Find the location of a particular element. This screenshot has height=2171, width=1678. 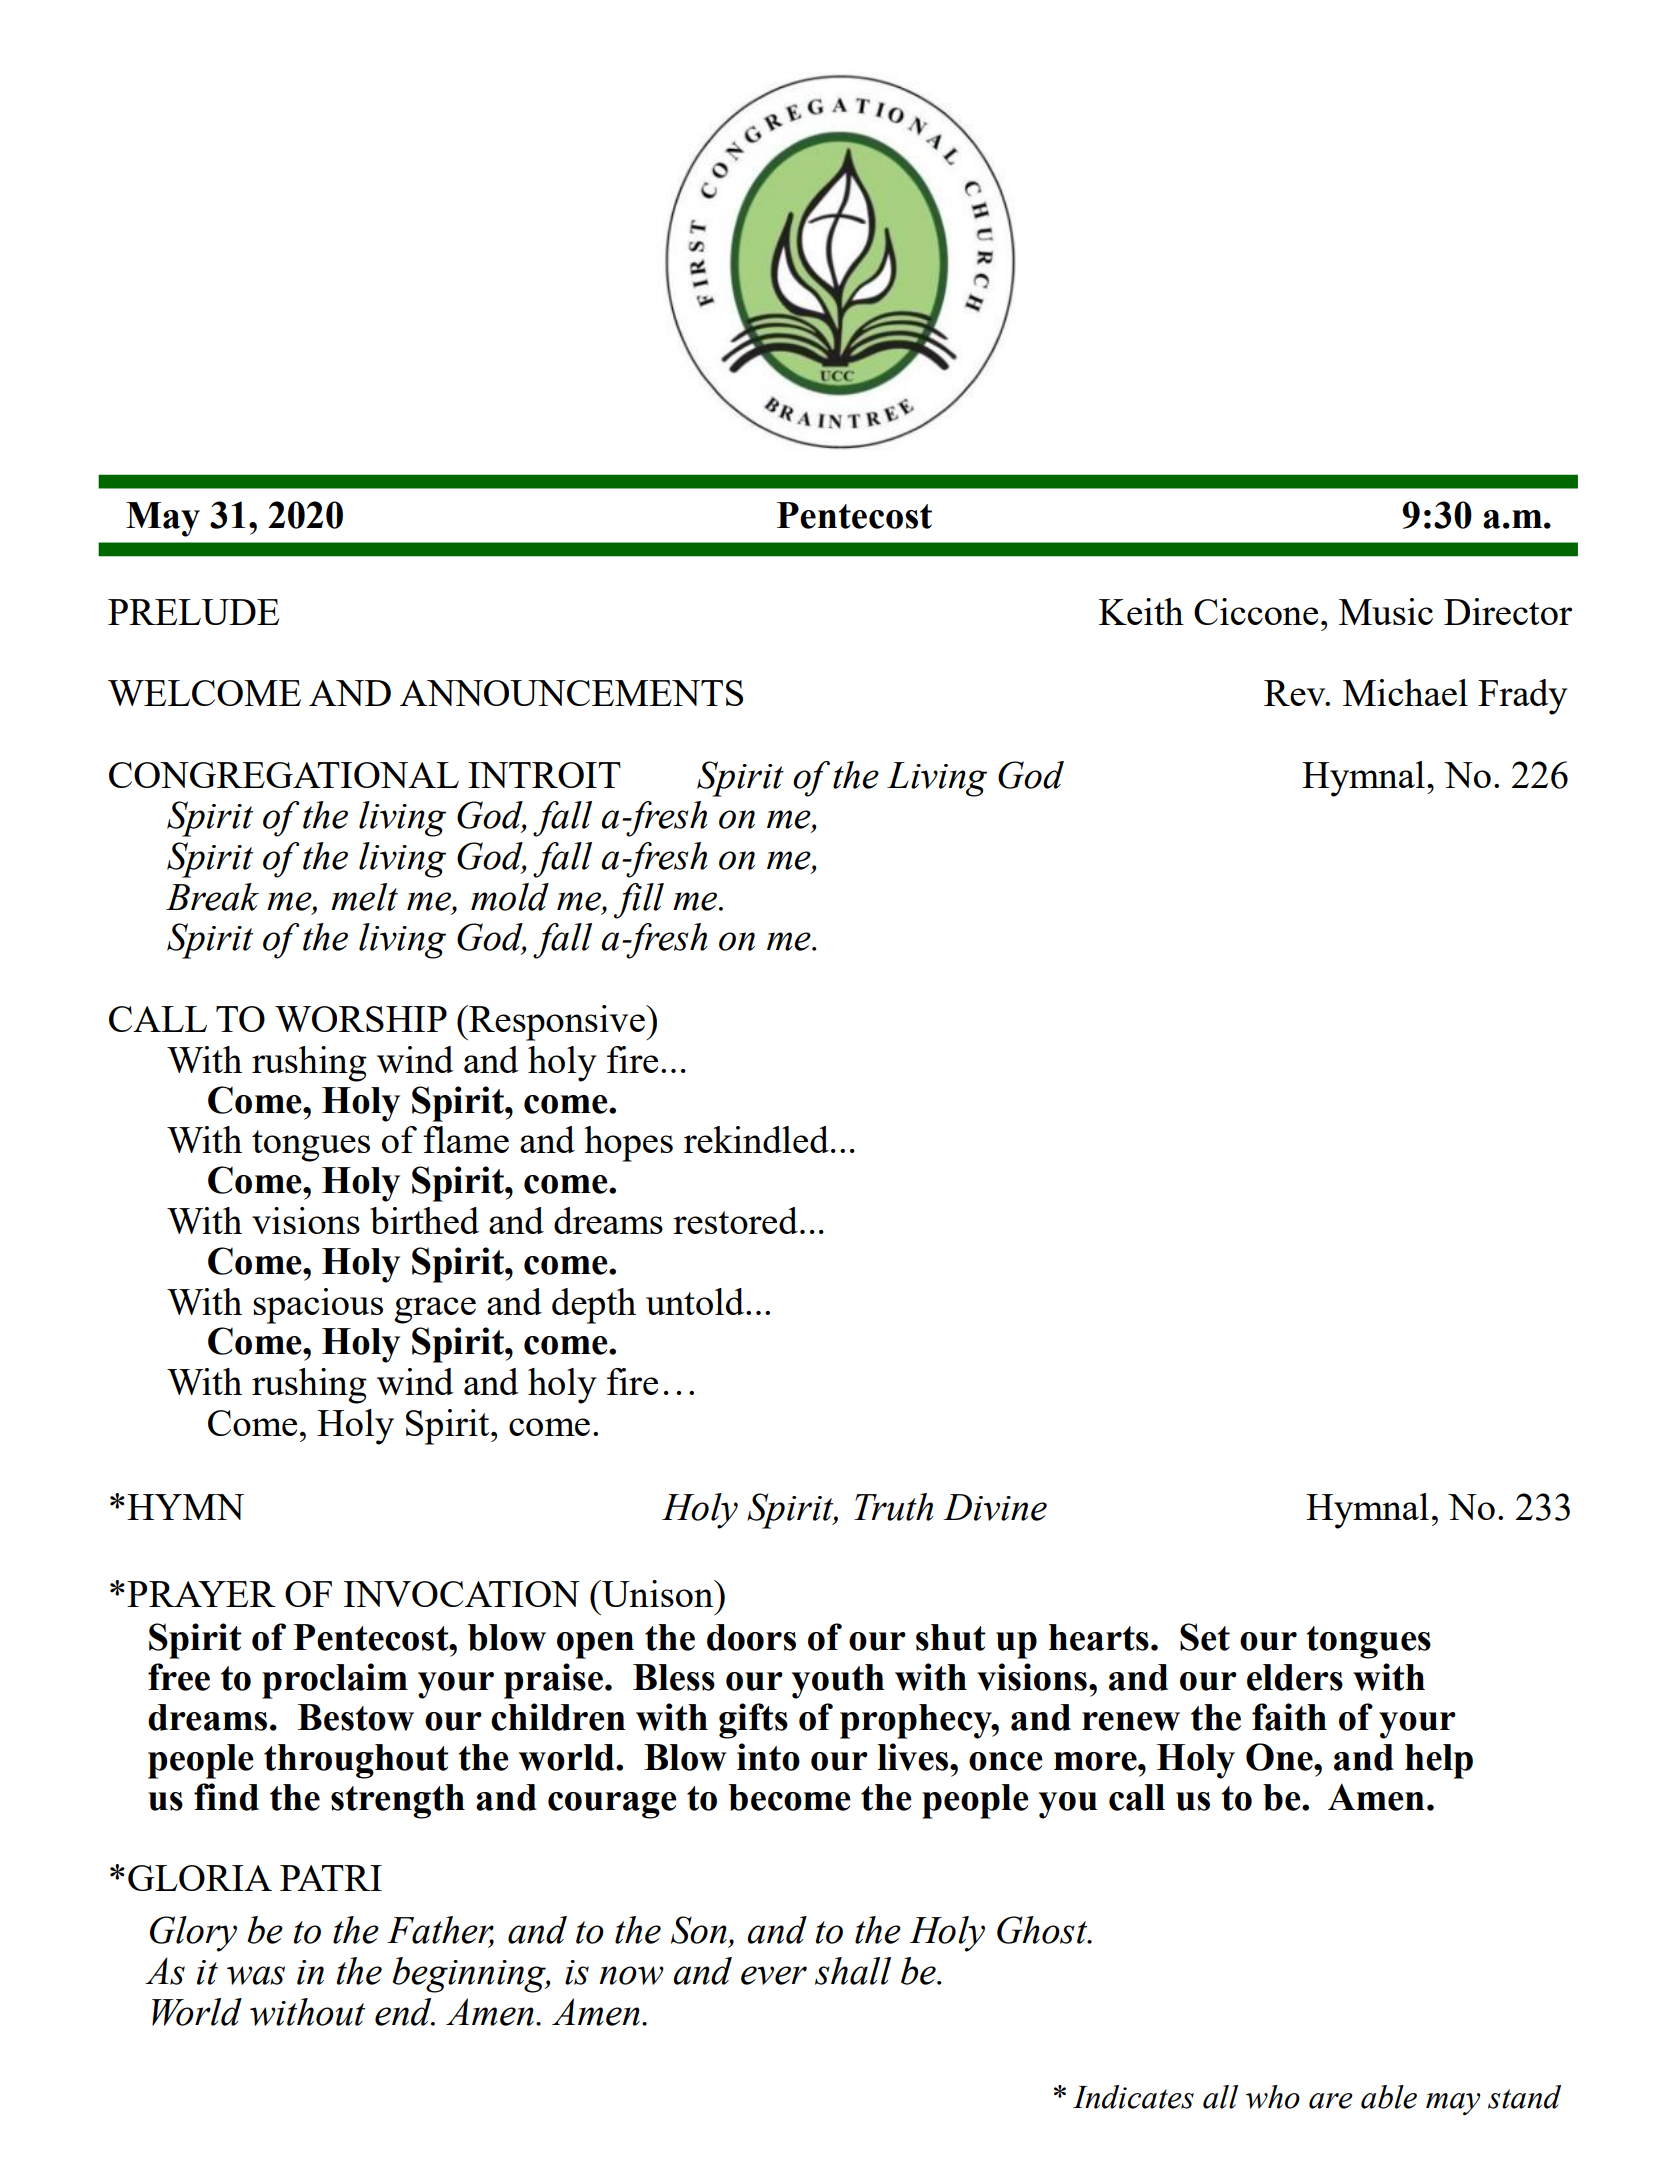

INVOCATION is located at coordinates (462, 1594).
